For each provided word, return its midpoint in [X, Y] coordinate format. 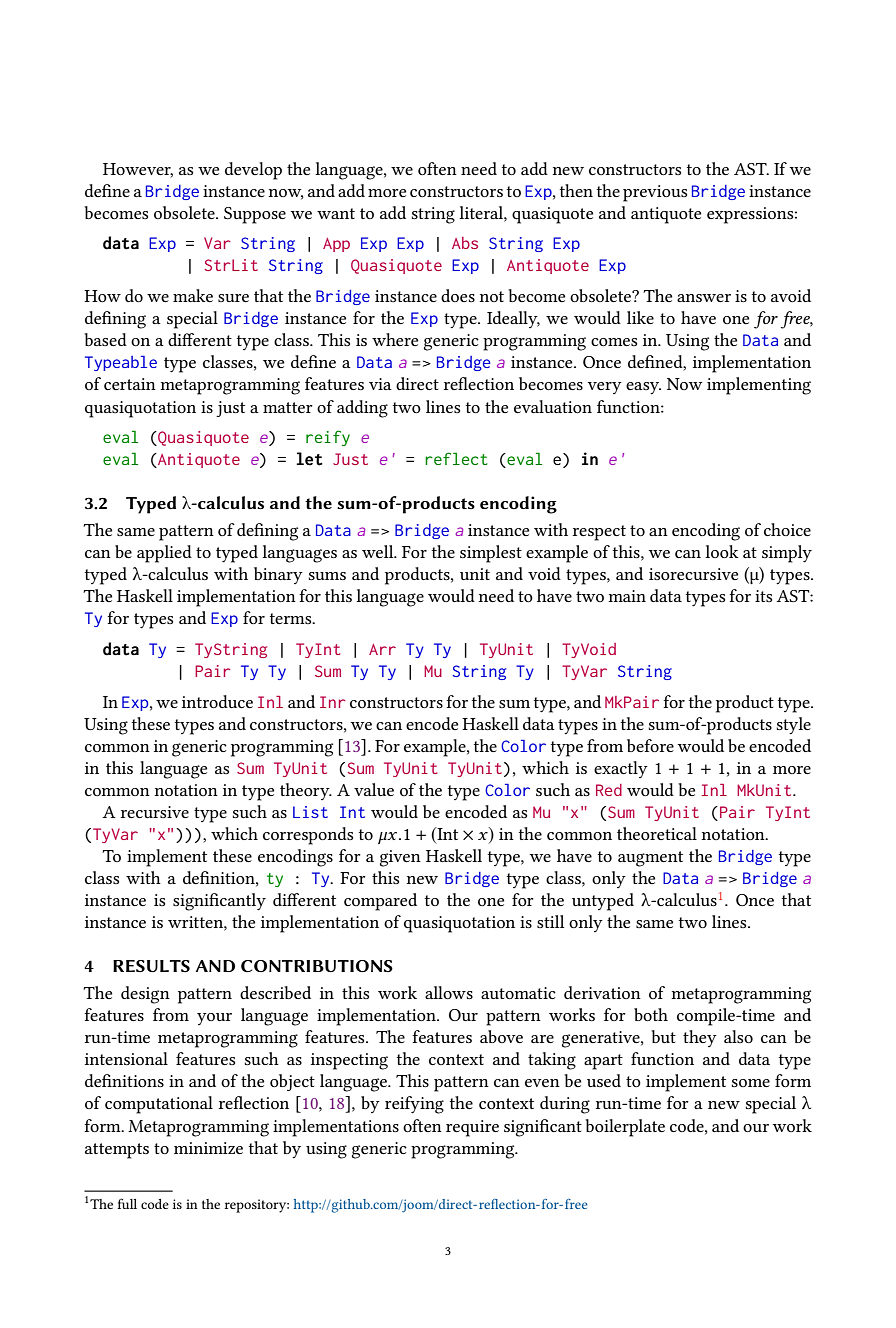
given [400, 858]
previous [655, 193]
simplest [491, 554]
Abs [465, 243]
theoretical [657, 833]
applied [164, 554]
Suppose [255, 215]
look [722, 551]
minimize [208, 1148]
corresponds [308, 836]
